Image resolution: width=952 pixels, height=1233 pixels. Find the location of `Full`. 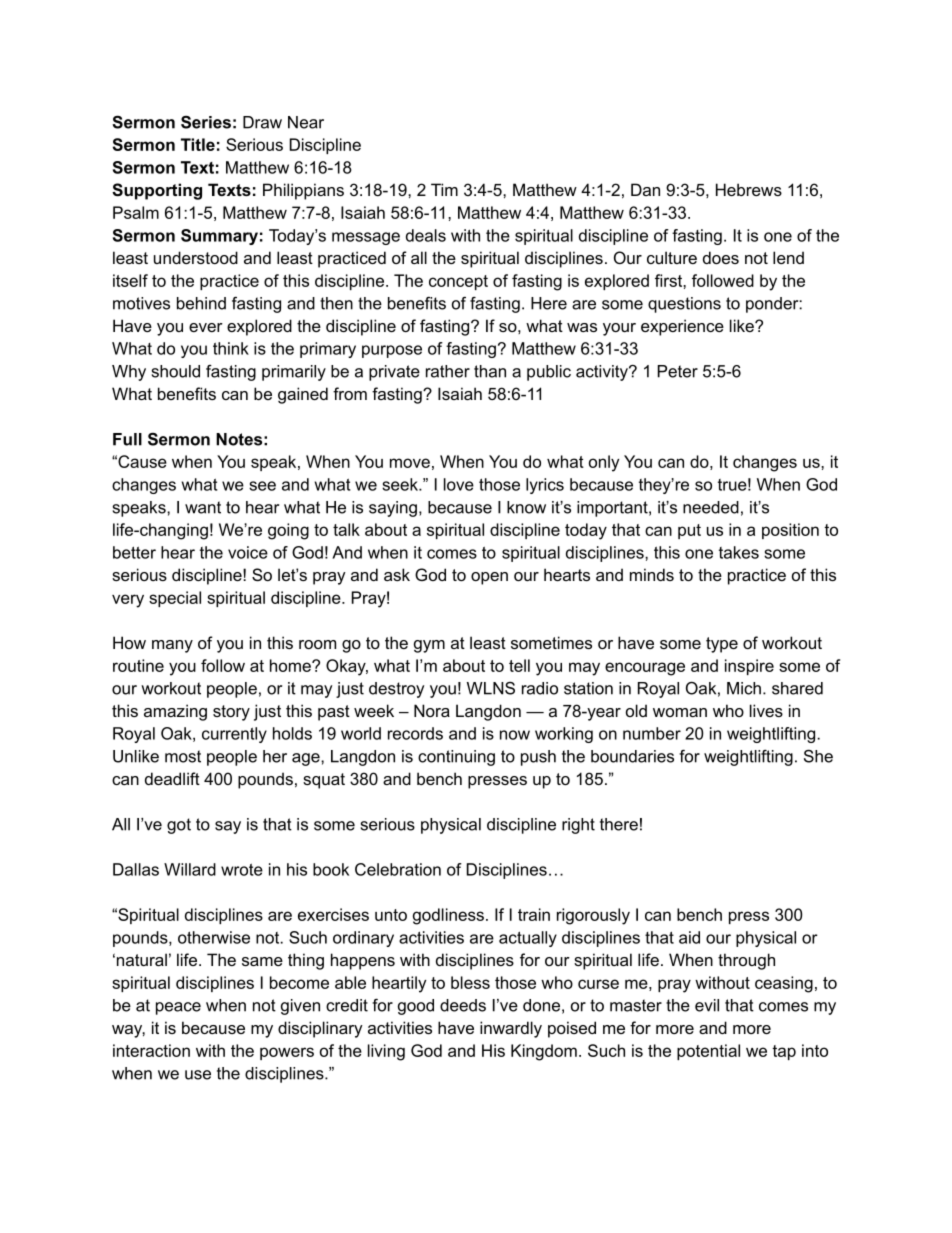

Full is located at coordinates (127, 439).
